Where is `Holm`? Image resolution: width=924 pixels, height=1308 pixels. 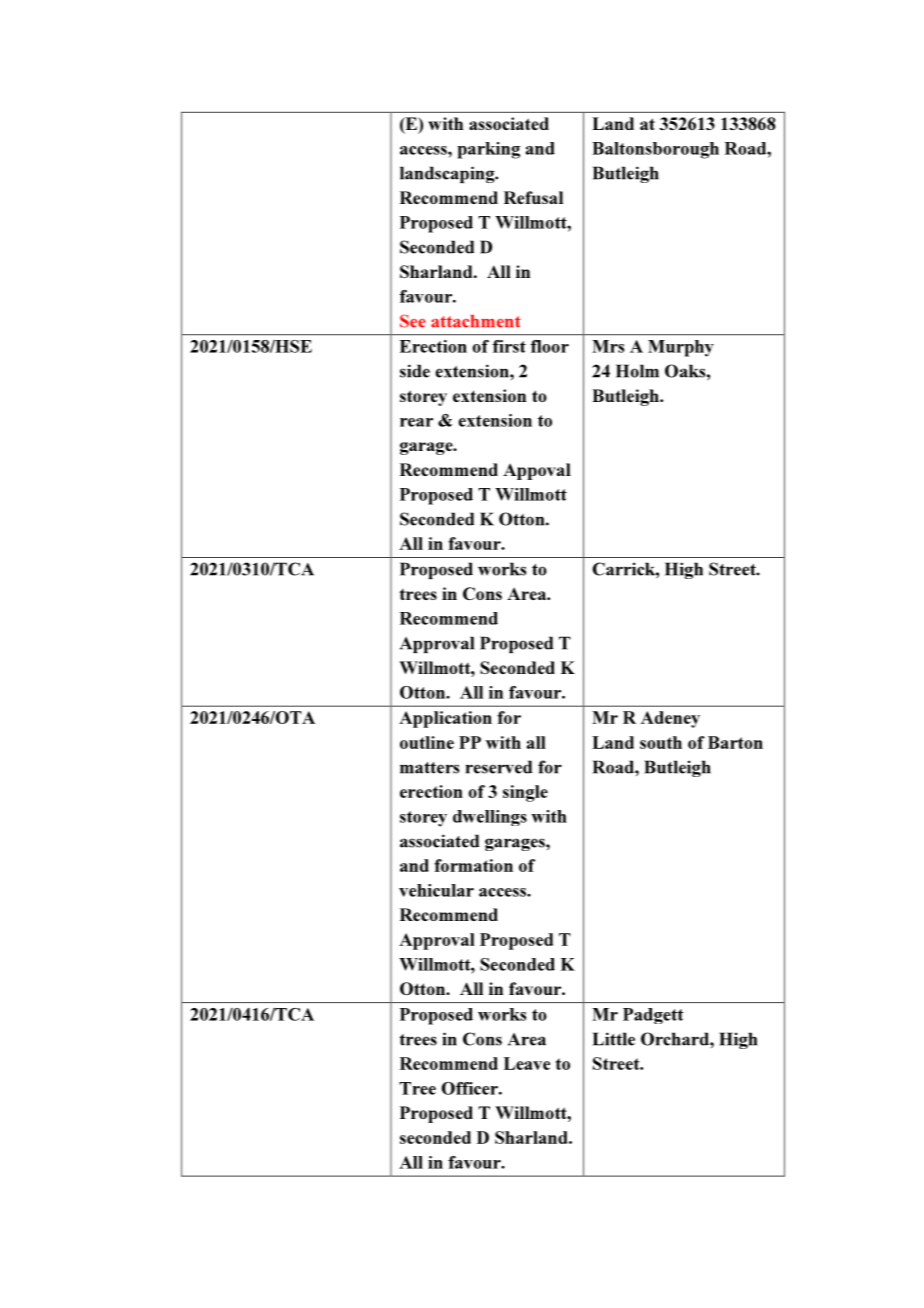 Holm is located at coordinates (637, 371).
